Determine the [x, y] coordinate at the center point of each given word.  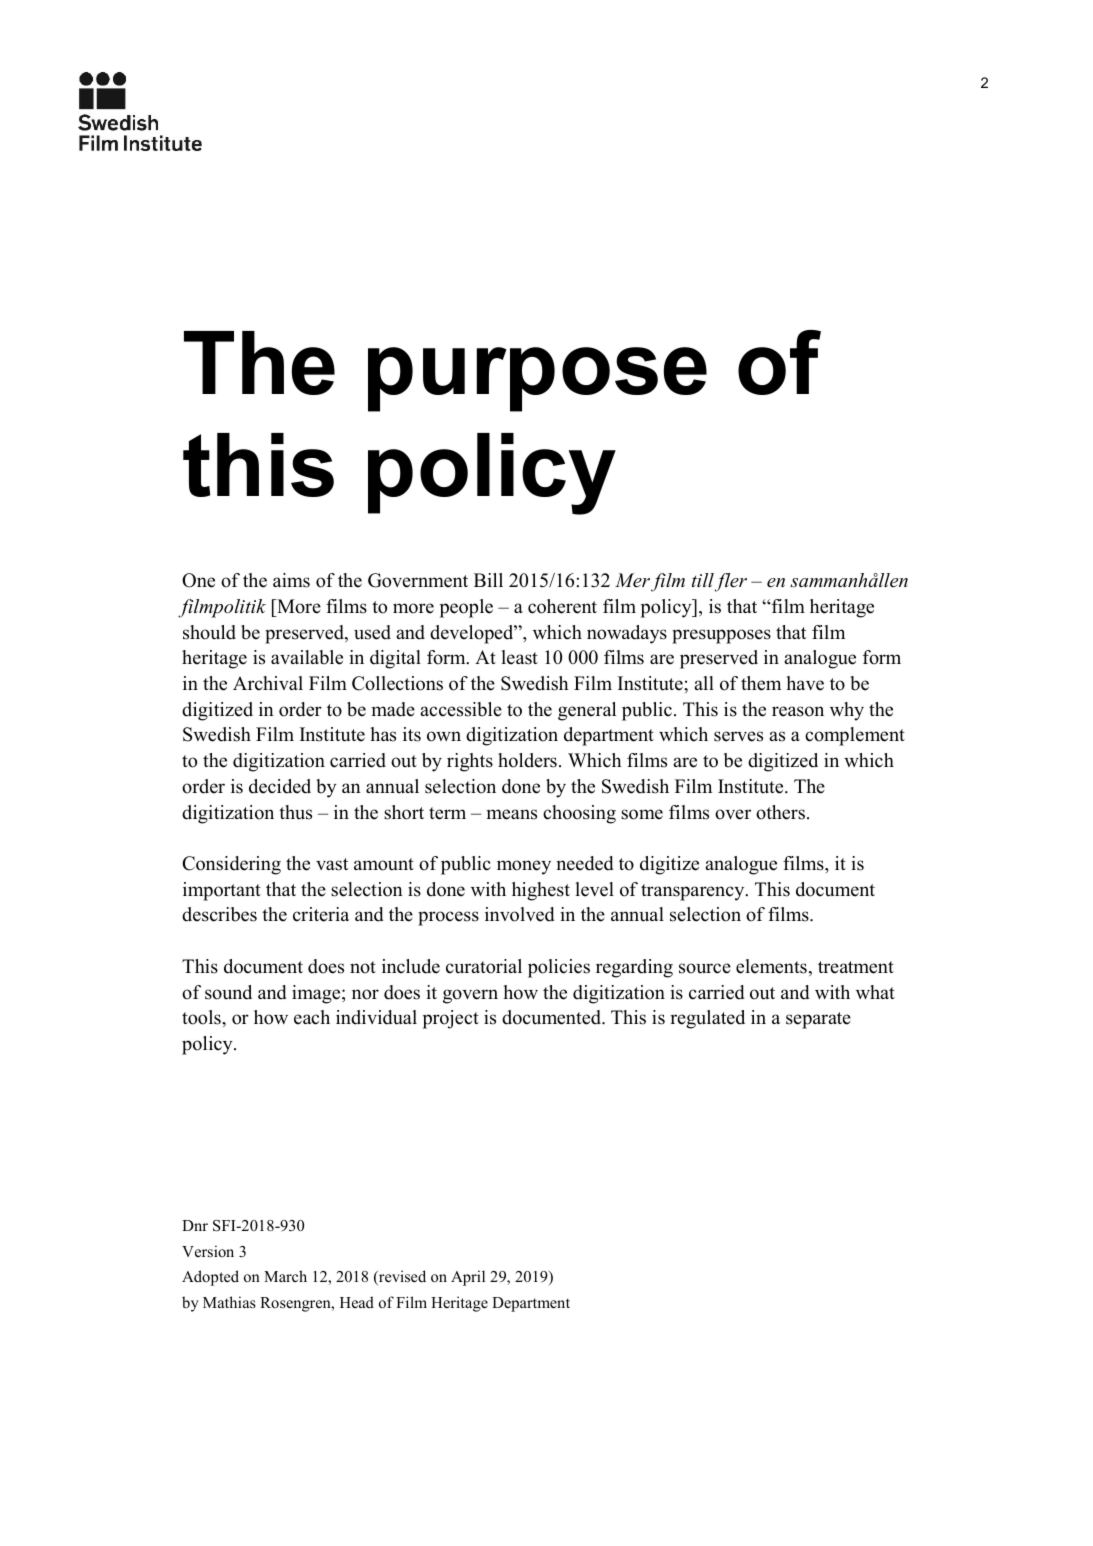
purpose [537, 379]
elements [771, 966]
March [285, 1276]
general [587, 711]
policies [559, 968]
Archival [268, 683]
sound [228, 992]
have [805, 683]
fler [731, 582]
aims [291, 580]
